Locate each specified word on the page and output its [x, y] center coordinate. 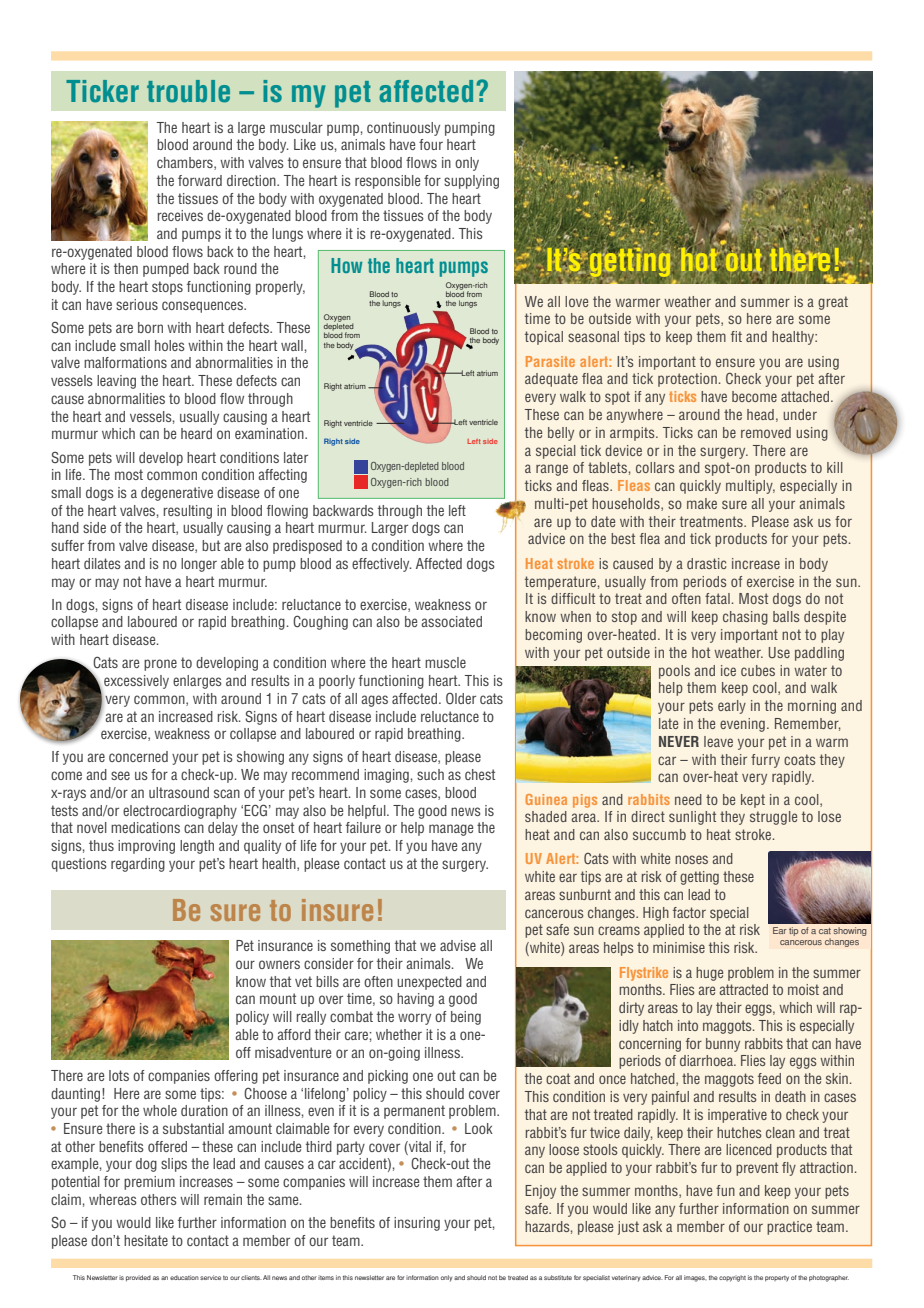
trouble [188, 91]
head [760, 414]
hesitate [146, 1240]
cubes [758, 670]
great [833, 303]
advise [458, 945]
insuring [417, 1224]
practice [789, 1228]
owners [279, 964]
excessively [136, 682]
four [431, 144]
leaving [116, 382]
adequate [551, 380]
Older [461, 698]
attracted [744, 989]
